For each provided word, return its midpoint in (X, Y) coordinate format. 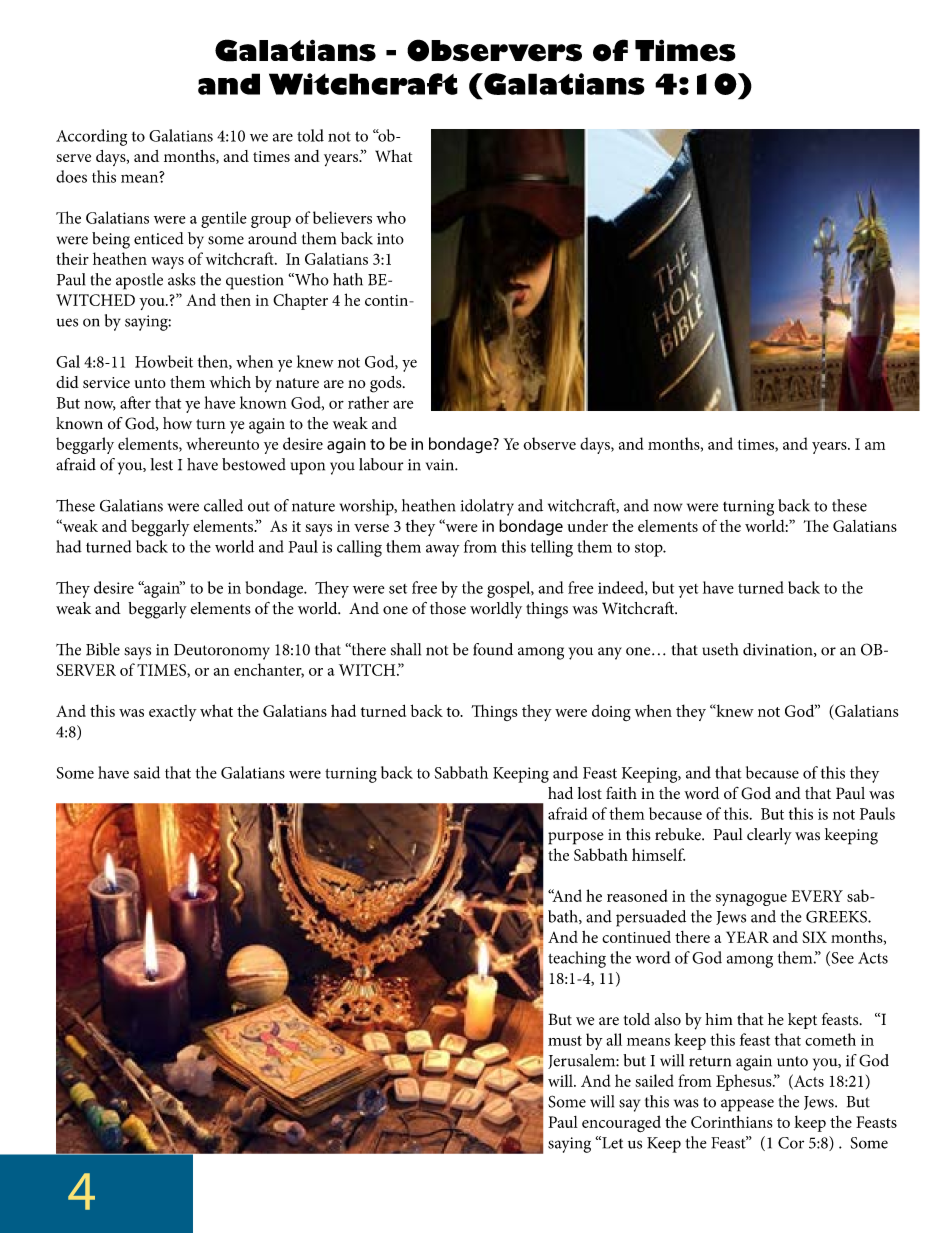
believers (342, 217)
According (91, 137)
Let (611, 1142)
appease (747, 1105)
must (565, 1041)
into (390, 239)
